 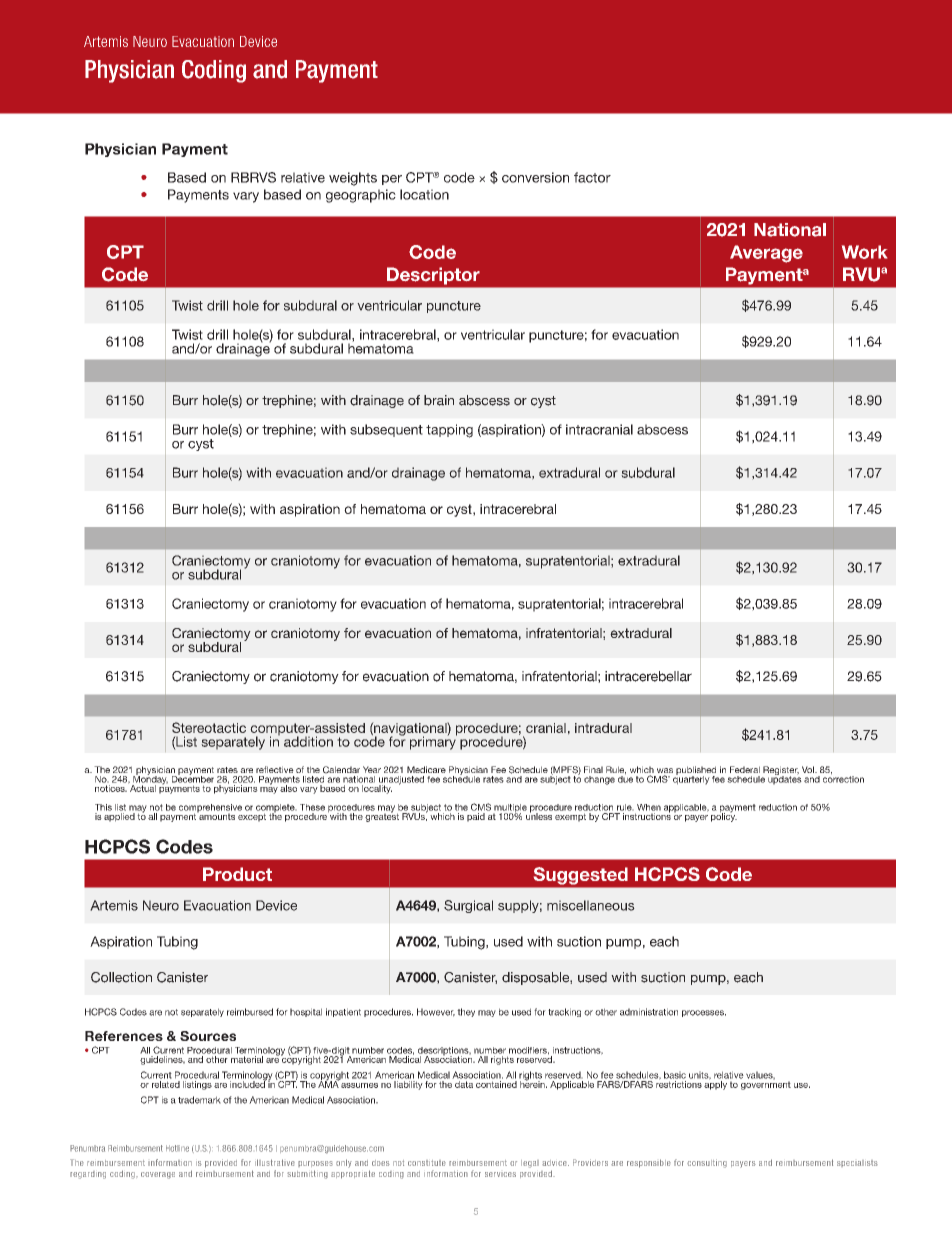 What do you see at coordinates (386, 430) in the document?
I see `subsequent` at bounding box center [386, 430].
